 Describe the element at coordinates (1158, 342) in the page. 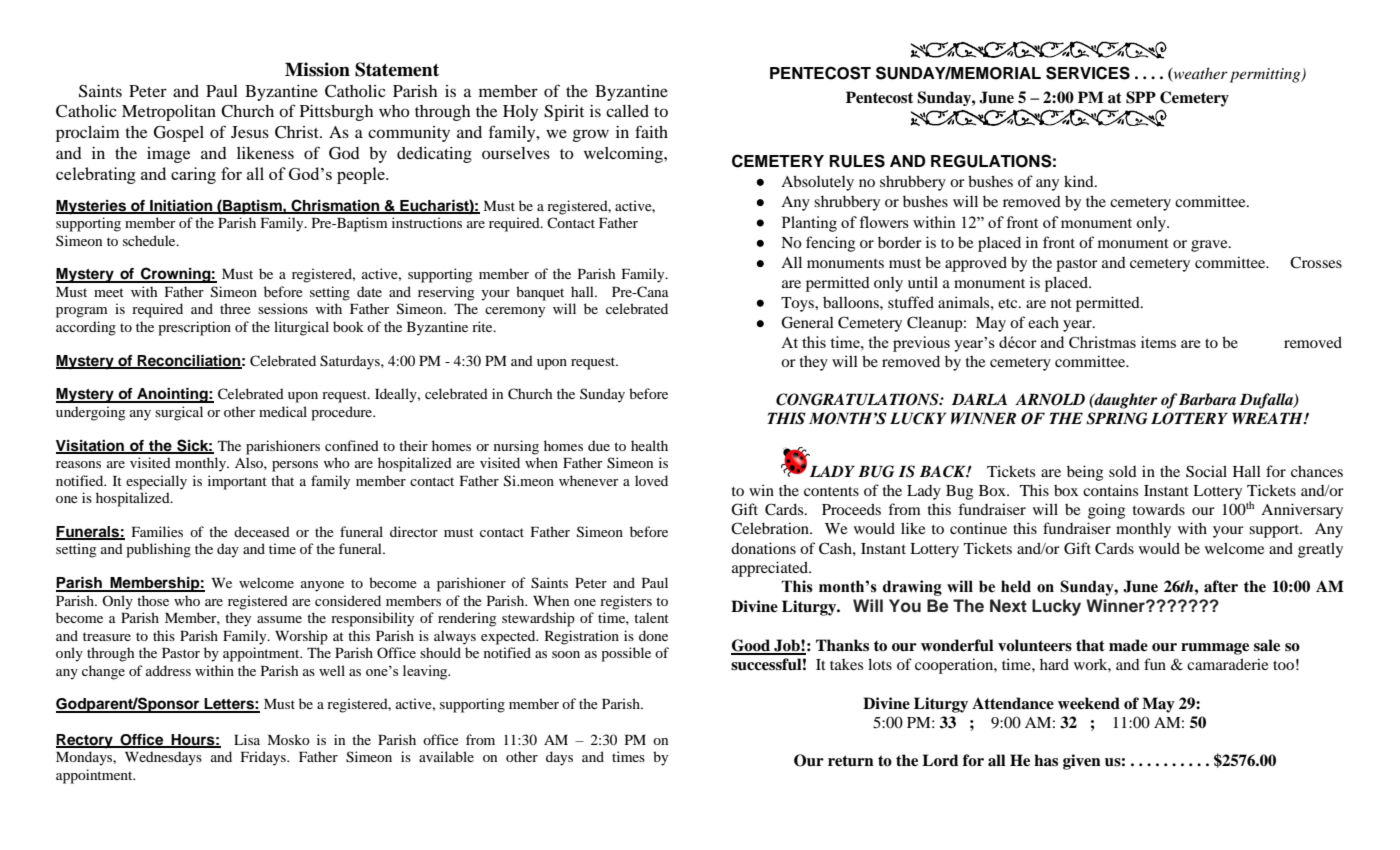

I see `items` at that location.
